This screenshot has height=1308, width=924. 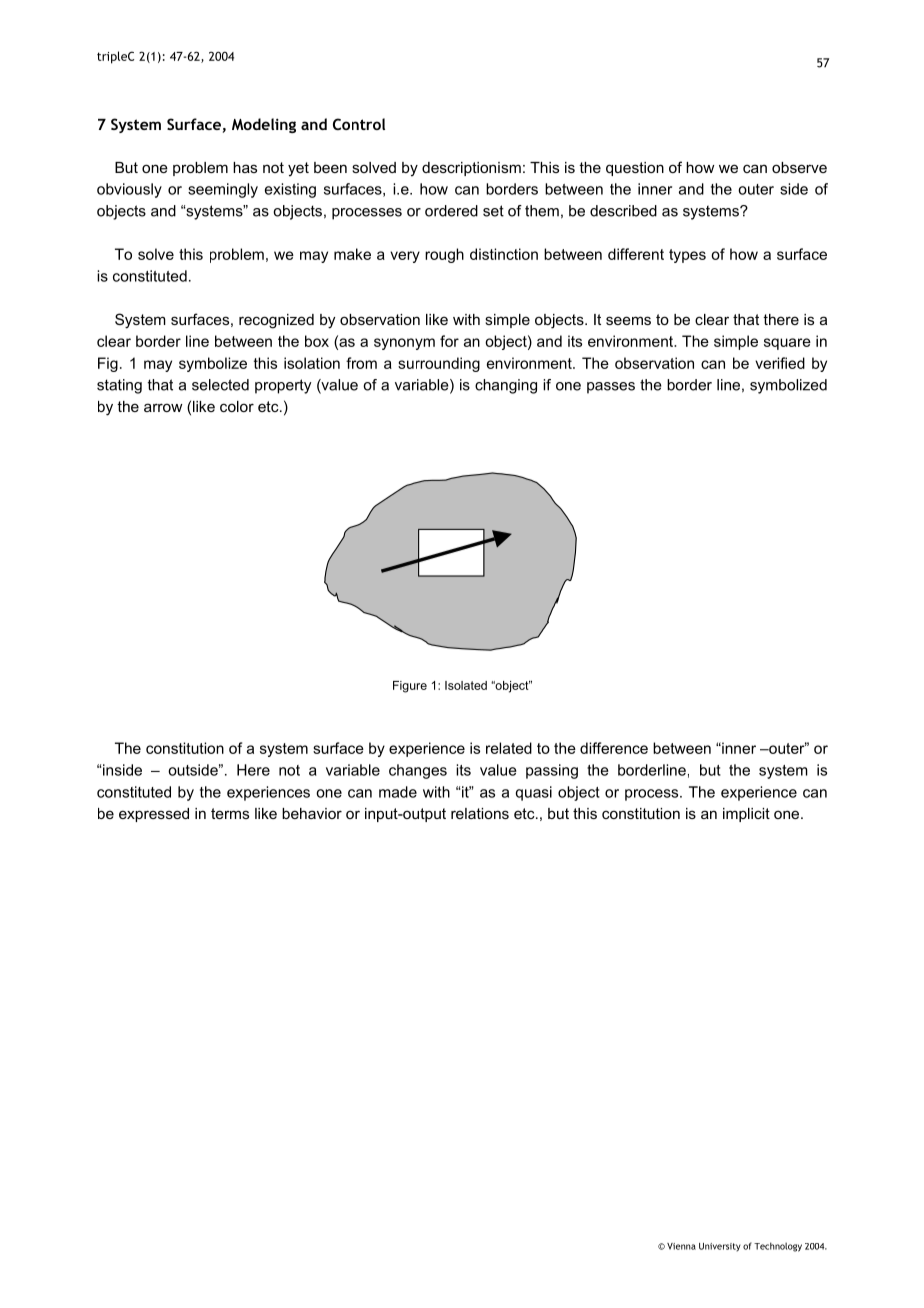 What do you see at coordinates (799, 167) in the screenshot?
I see `observe` at bounding box center [799, 167].
